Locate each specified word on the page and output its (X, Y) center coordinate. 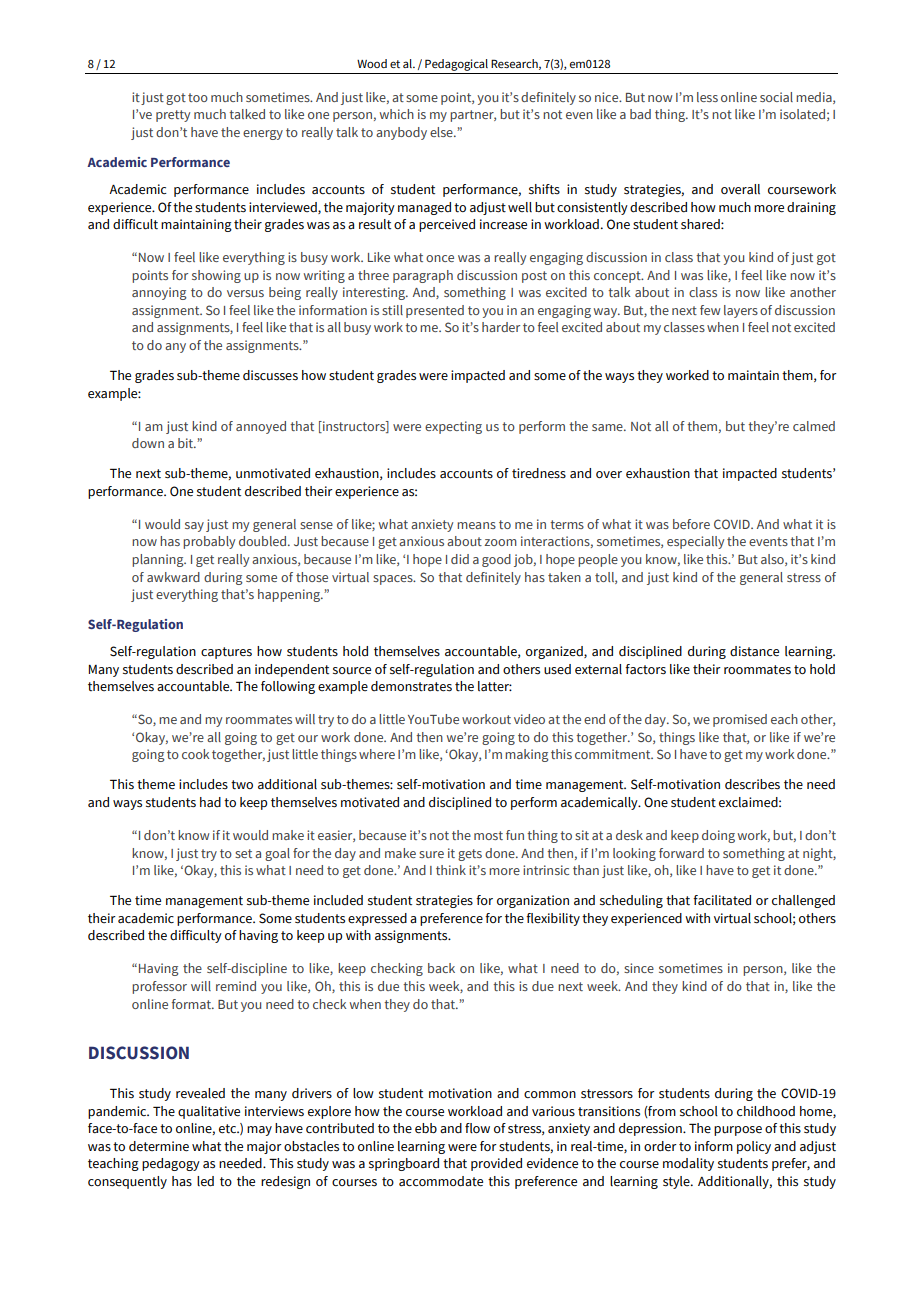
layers (741, 311)
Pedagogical (456, 65)
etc (228, 1129)
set (243, 853)
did (460, 559)
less (707, 97)
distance (754, 651)
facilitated (722, 900)
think (451, 870)
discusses (270, 375)
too (198, 97)
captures (226, 653)
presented (435, 311)
